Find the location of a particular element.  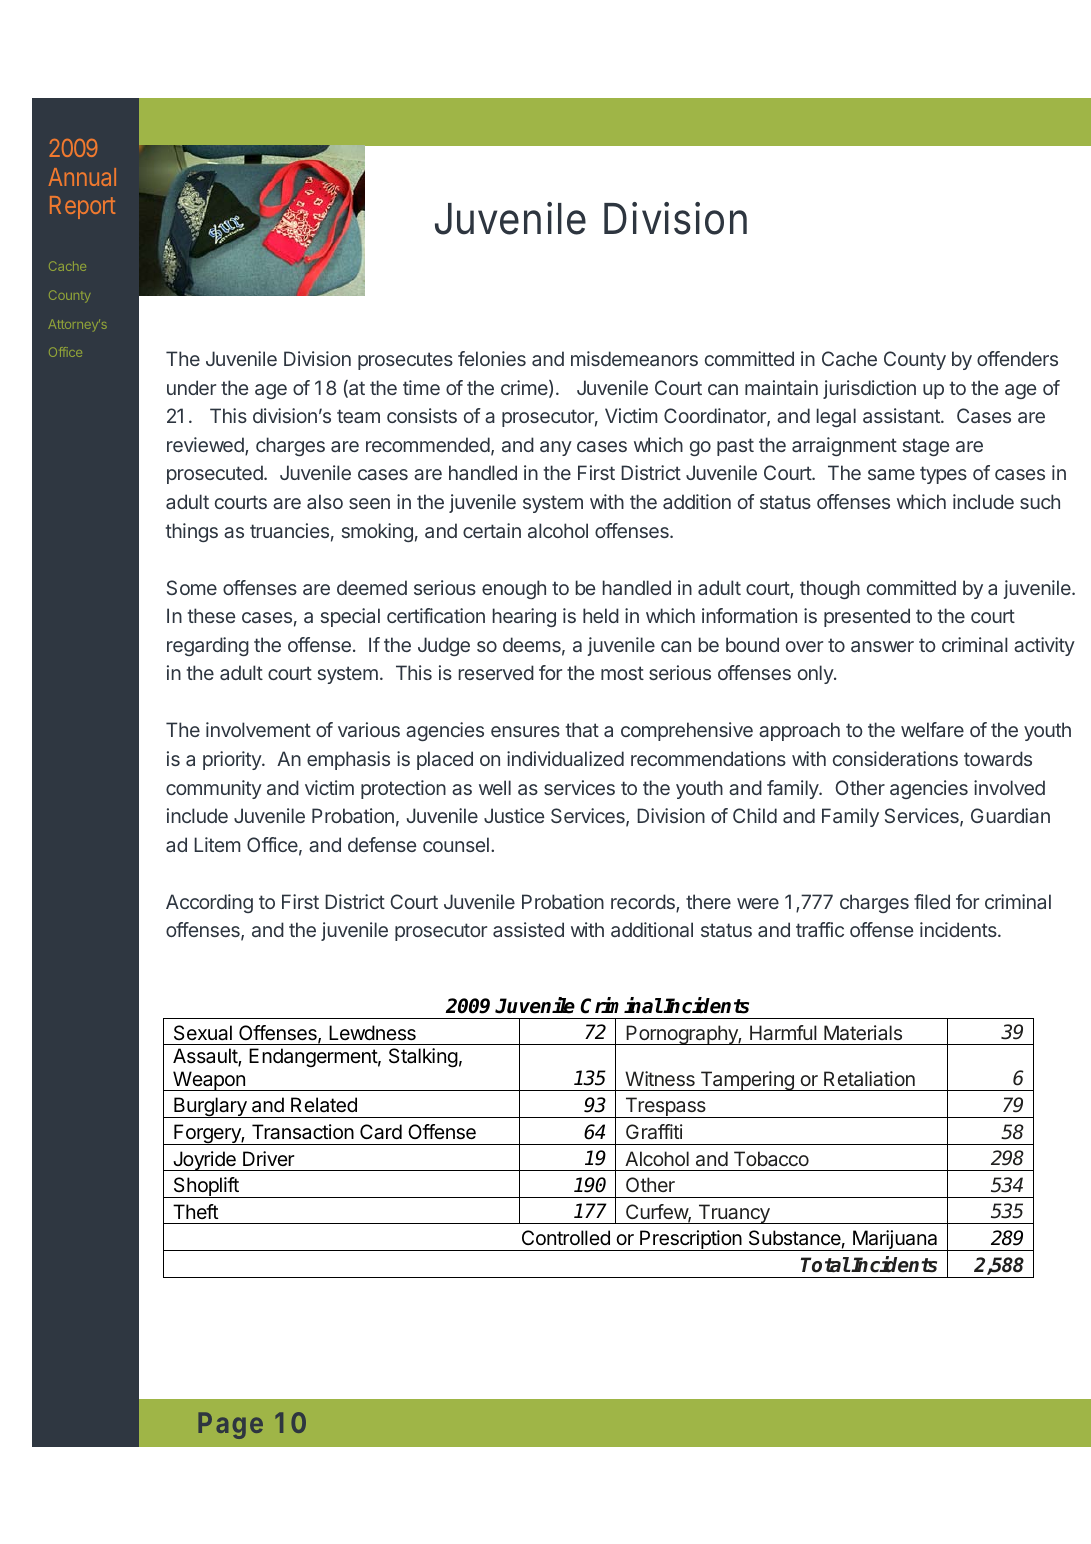

misdemeanors is located at coordinates (634, 358).
